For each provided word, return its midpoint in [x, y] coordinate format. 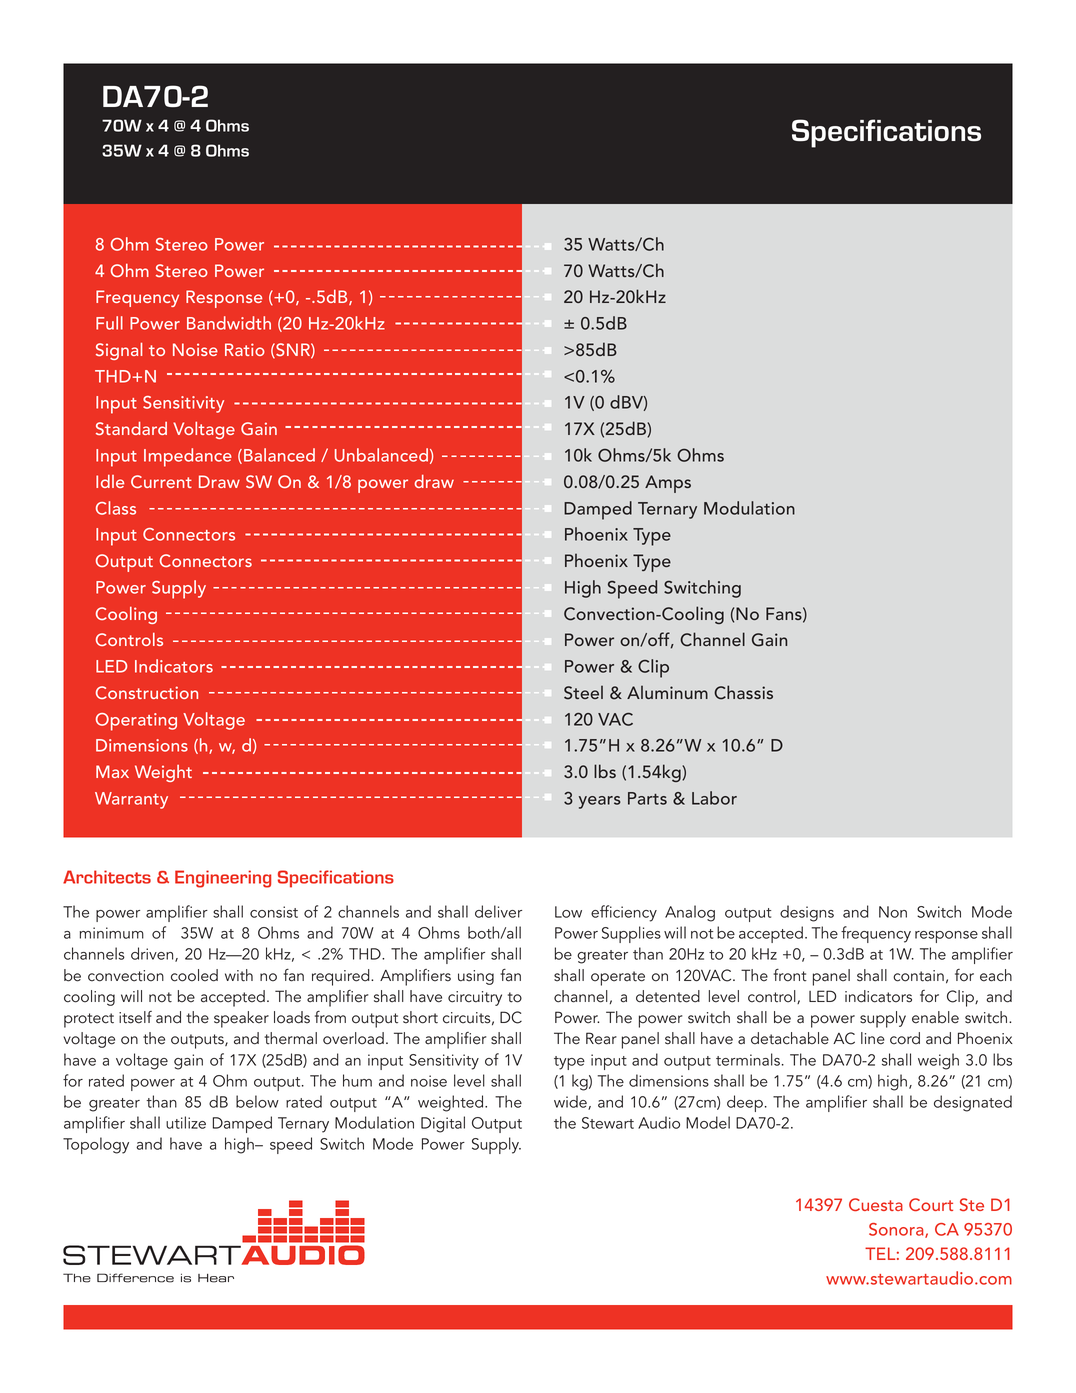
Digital [443, 1124]
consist [274, 912]
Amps [668, 484]
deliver [498, 911]
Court [931, 1204]
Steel [583, 693]
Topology [96, 1145]
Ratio [245, 349]
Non [893, 912]
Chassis [743, 692]
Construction [147, 692]
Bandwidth [229, 323]
